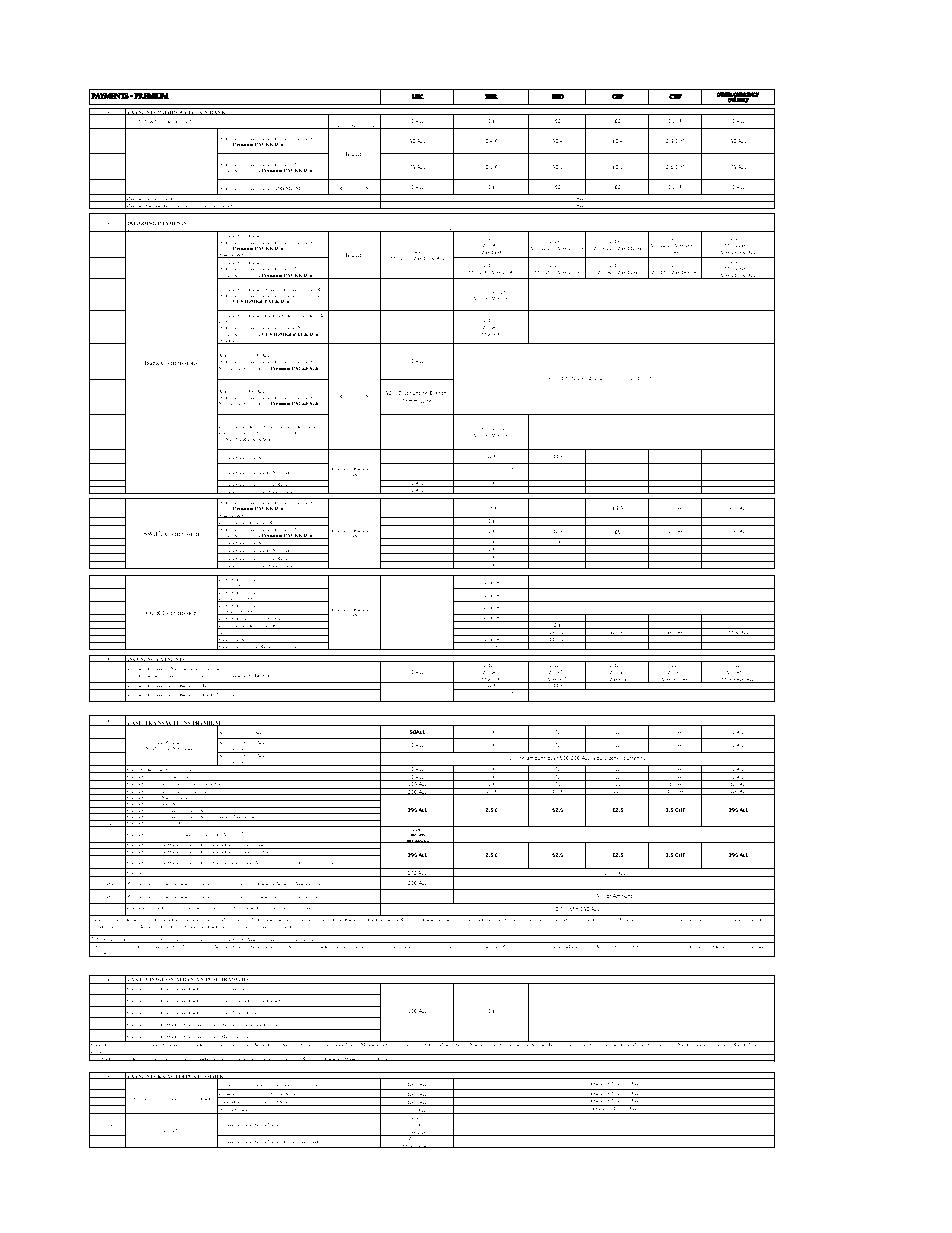  What do you see at coordinates (167, 723) in the screenshot?
I see `Transactions` at bounding box center [167, 723].
